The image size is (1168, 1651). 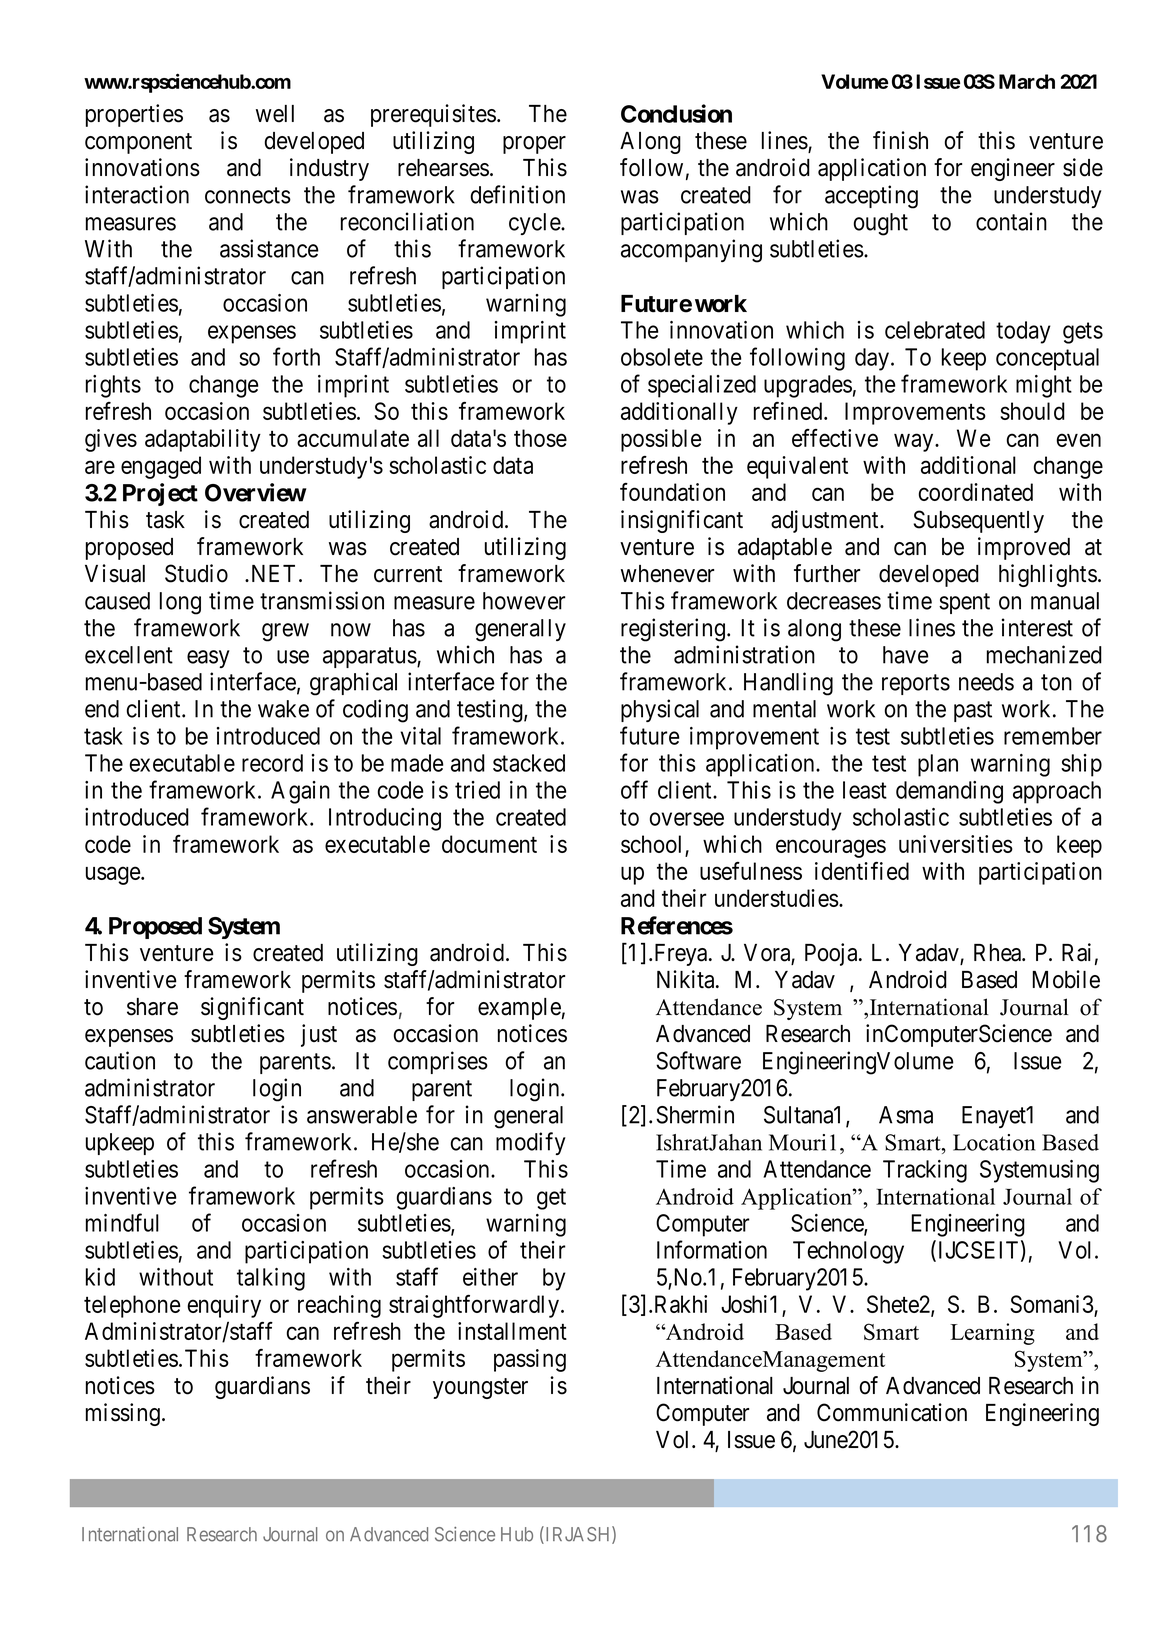 I want to click on plan, so click(x=938, y=765).
